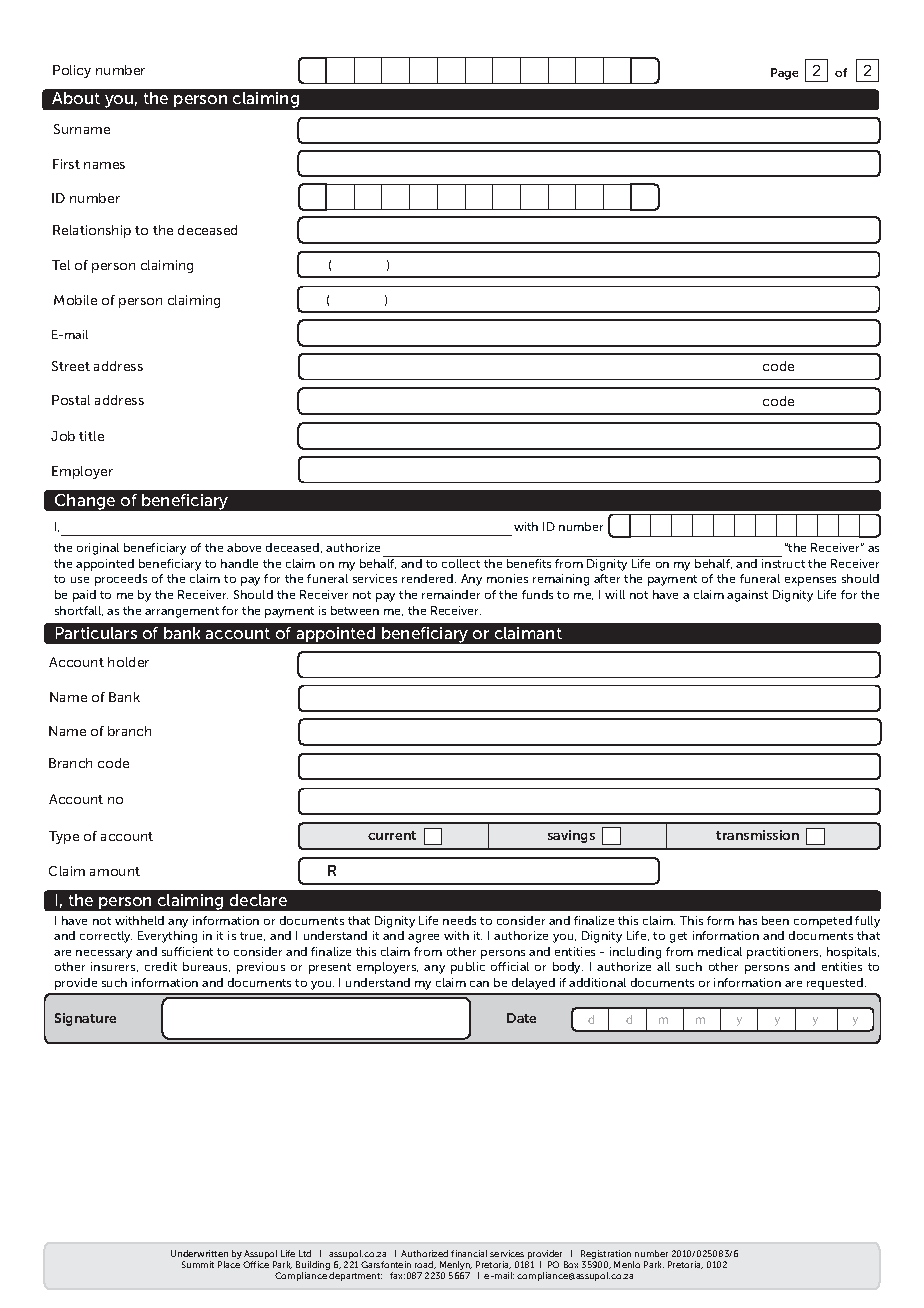 The width and height of the document is (924, 1308). I want to click on against, so click(747, 596).
